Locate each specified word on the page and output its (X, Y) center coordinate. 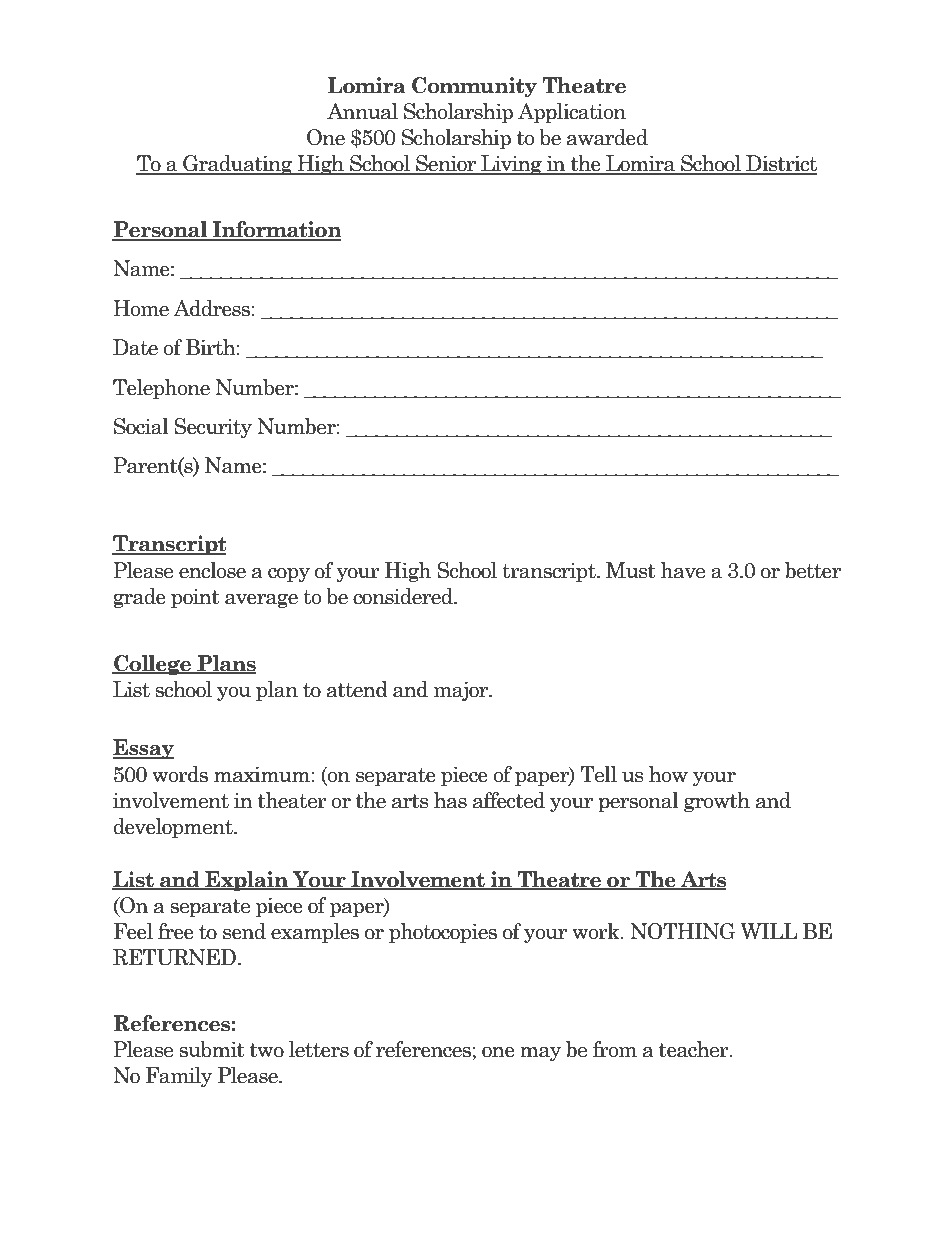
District (780, 164)
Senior (446, 164)
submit (212, 1049)
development (174, 828)
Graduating (238, 165)
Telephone (161, 389)
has (450, 800)
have (683, 570)
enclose (212, 570)
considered (404, 596)
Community (474, 87)
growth (717, 802)
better (813, 570)
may (540, 1054)
